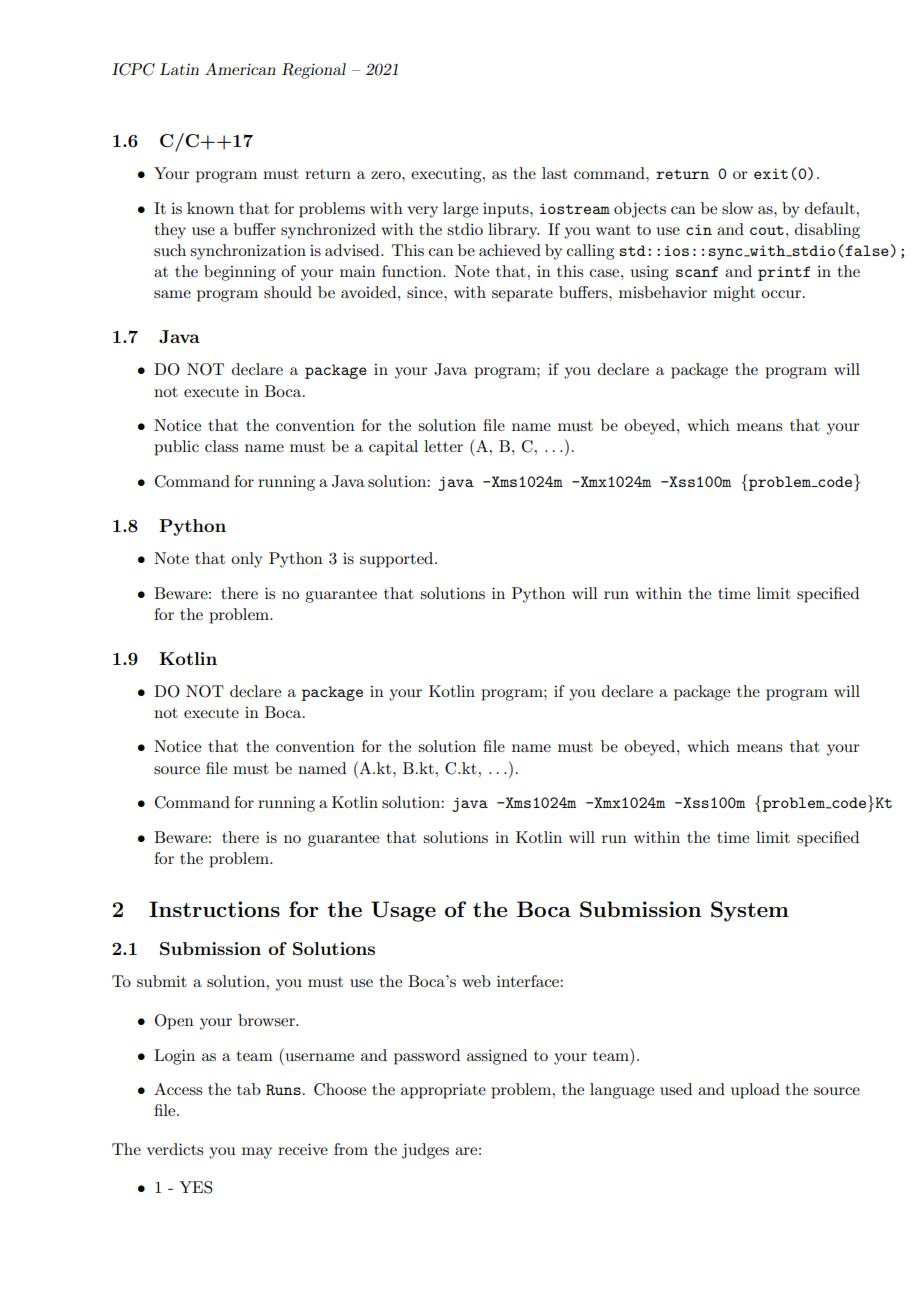  I want to click on American, so click(240, 69).
